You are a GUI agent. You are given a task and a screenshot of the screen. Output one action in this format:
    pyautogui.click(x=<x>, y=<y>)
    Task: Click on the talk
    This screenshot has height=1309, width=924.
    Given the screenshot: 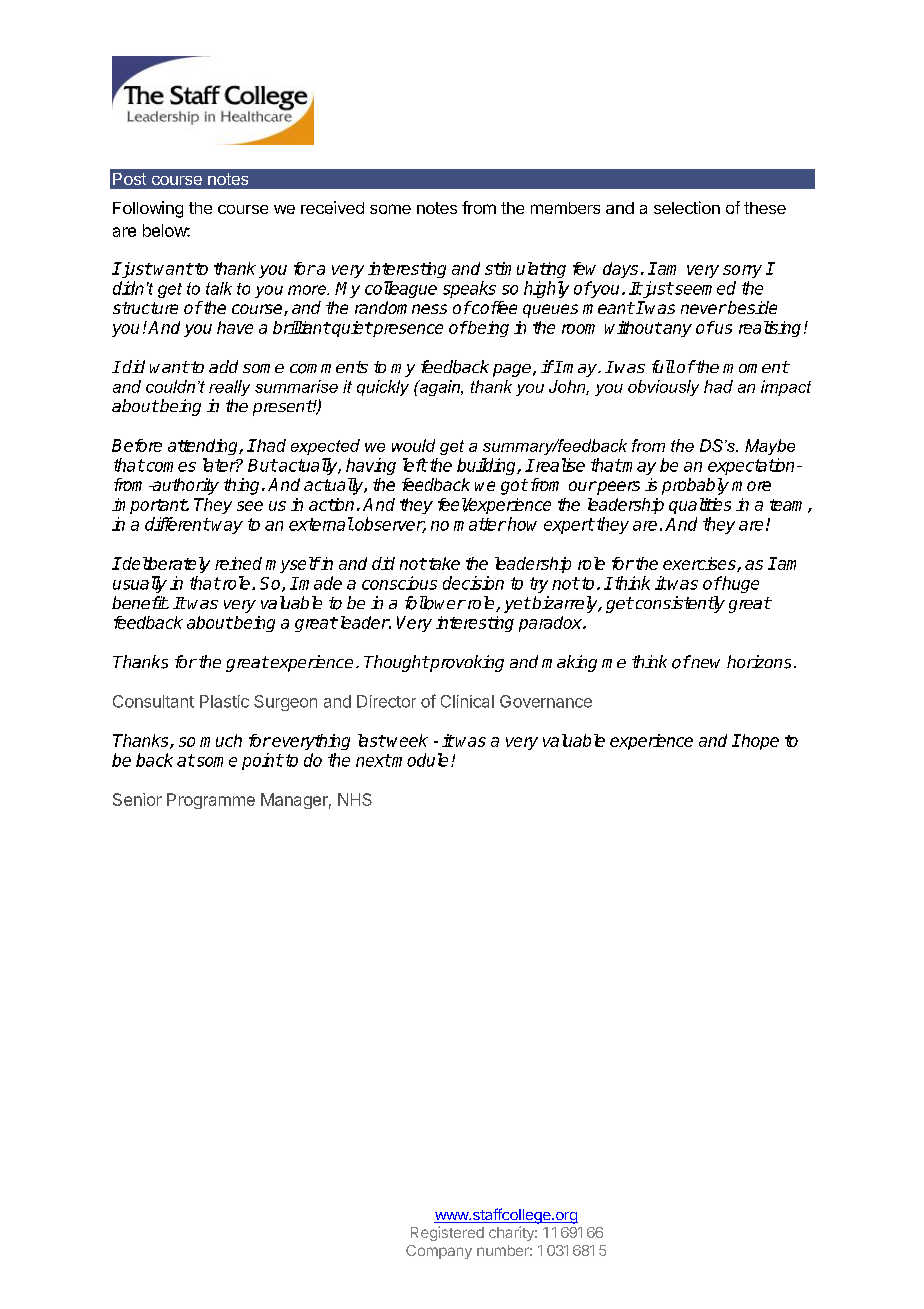 What is the action you would take?
    pyautogui.click(x=219, y=288)
